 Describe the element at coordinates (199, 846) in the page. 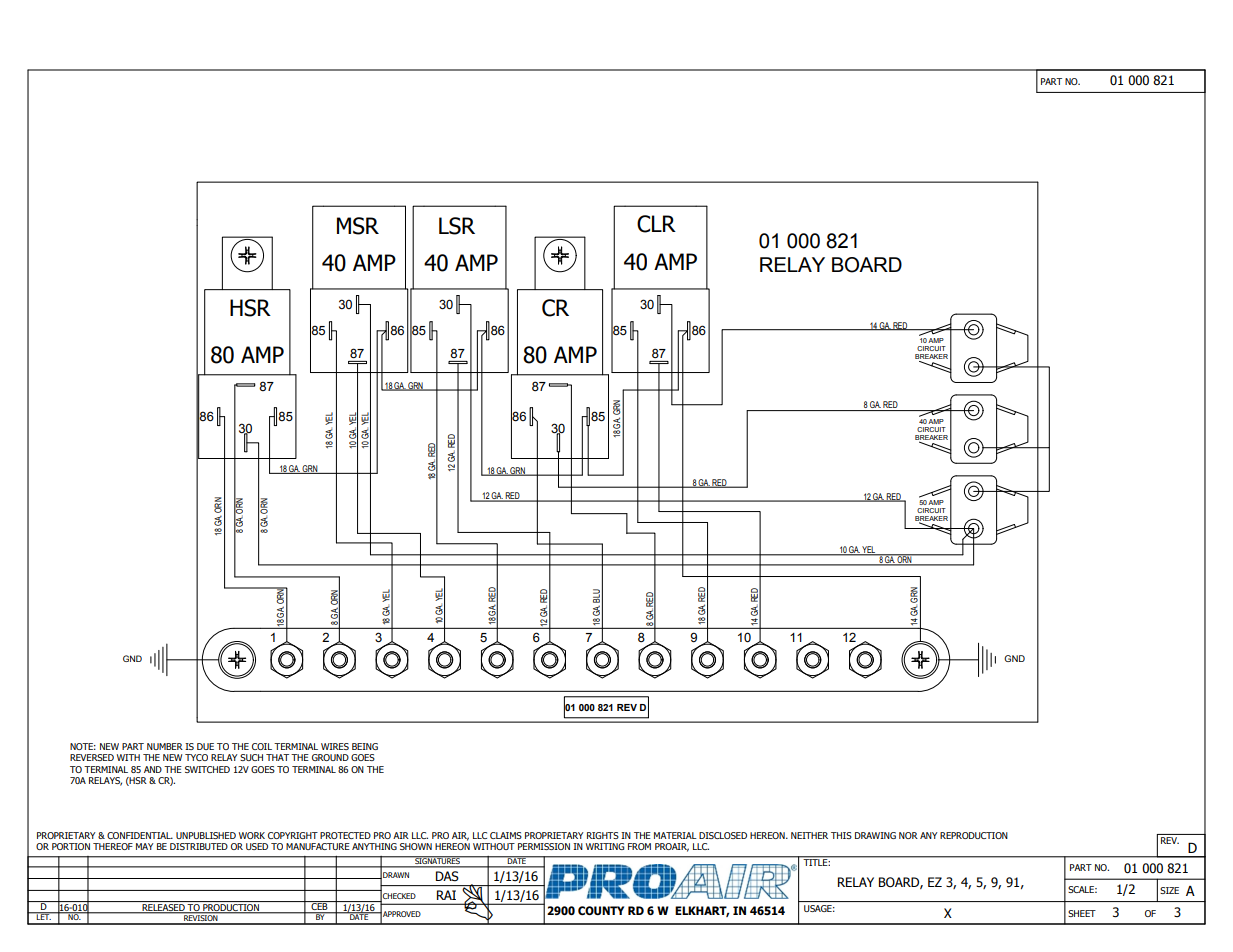

I see `DISTRIBUTED` at that location.
